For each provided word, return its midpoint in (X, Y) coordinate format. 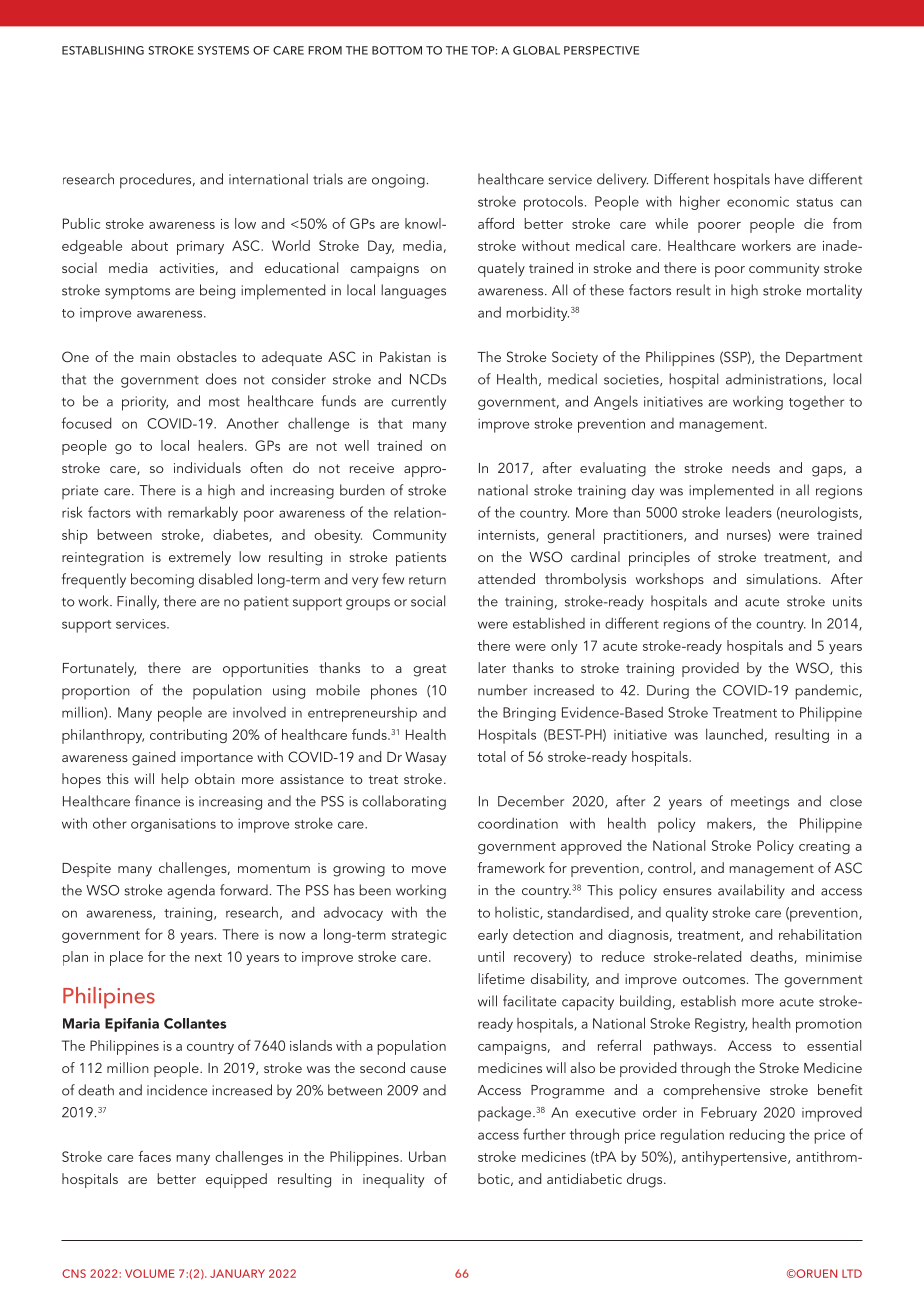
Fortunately (99, 669)
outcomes (715, 979)
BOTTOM (397, 50)
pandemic (828, 692)
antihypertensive (735, 1158)
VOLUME (150, 1273)
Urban (427, 1156)
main (155, 357)
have (789, 179)
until (491, 956)
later (492, 667)
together (816, 403)
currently (418, 402)
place (126, 958)
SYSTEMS (223, 50)
